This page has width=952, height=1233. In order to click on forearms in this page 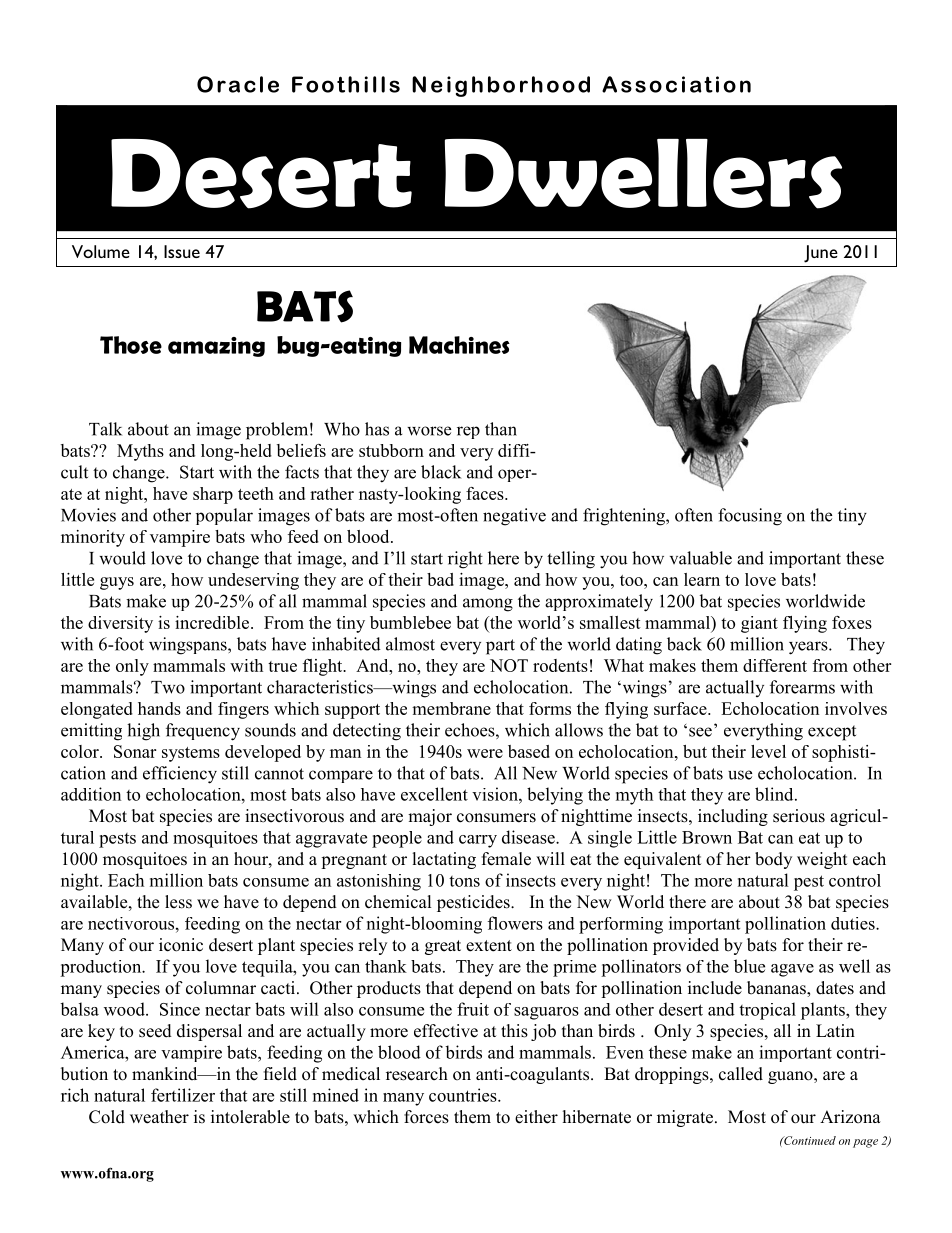, I will do `click(802, 687)`.
